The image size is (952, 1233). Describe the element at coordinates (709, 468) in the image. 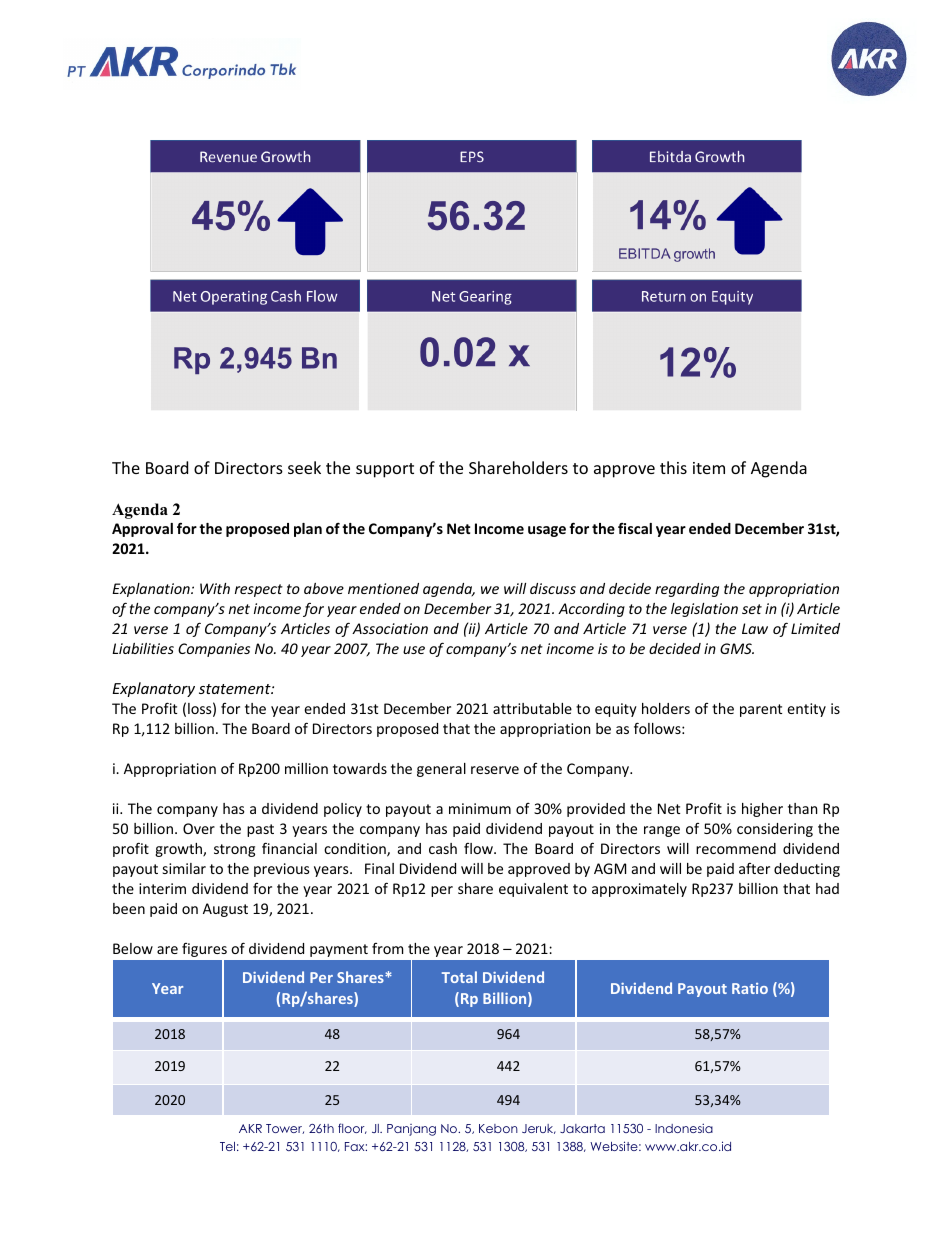

I see `item` at that location.
